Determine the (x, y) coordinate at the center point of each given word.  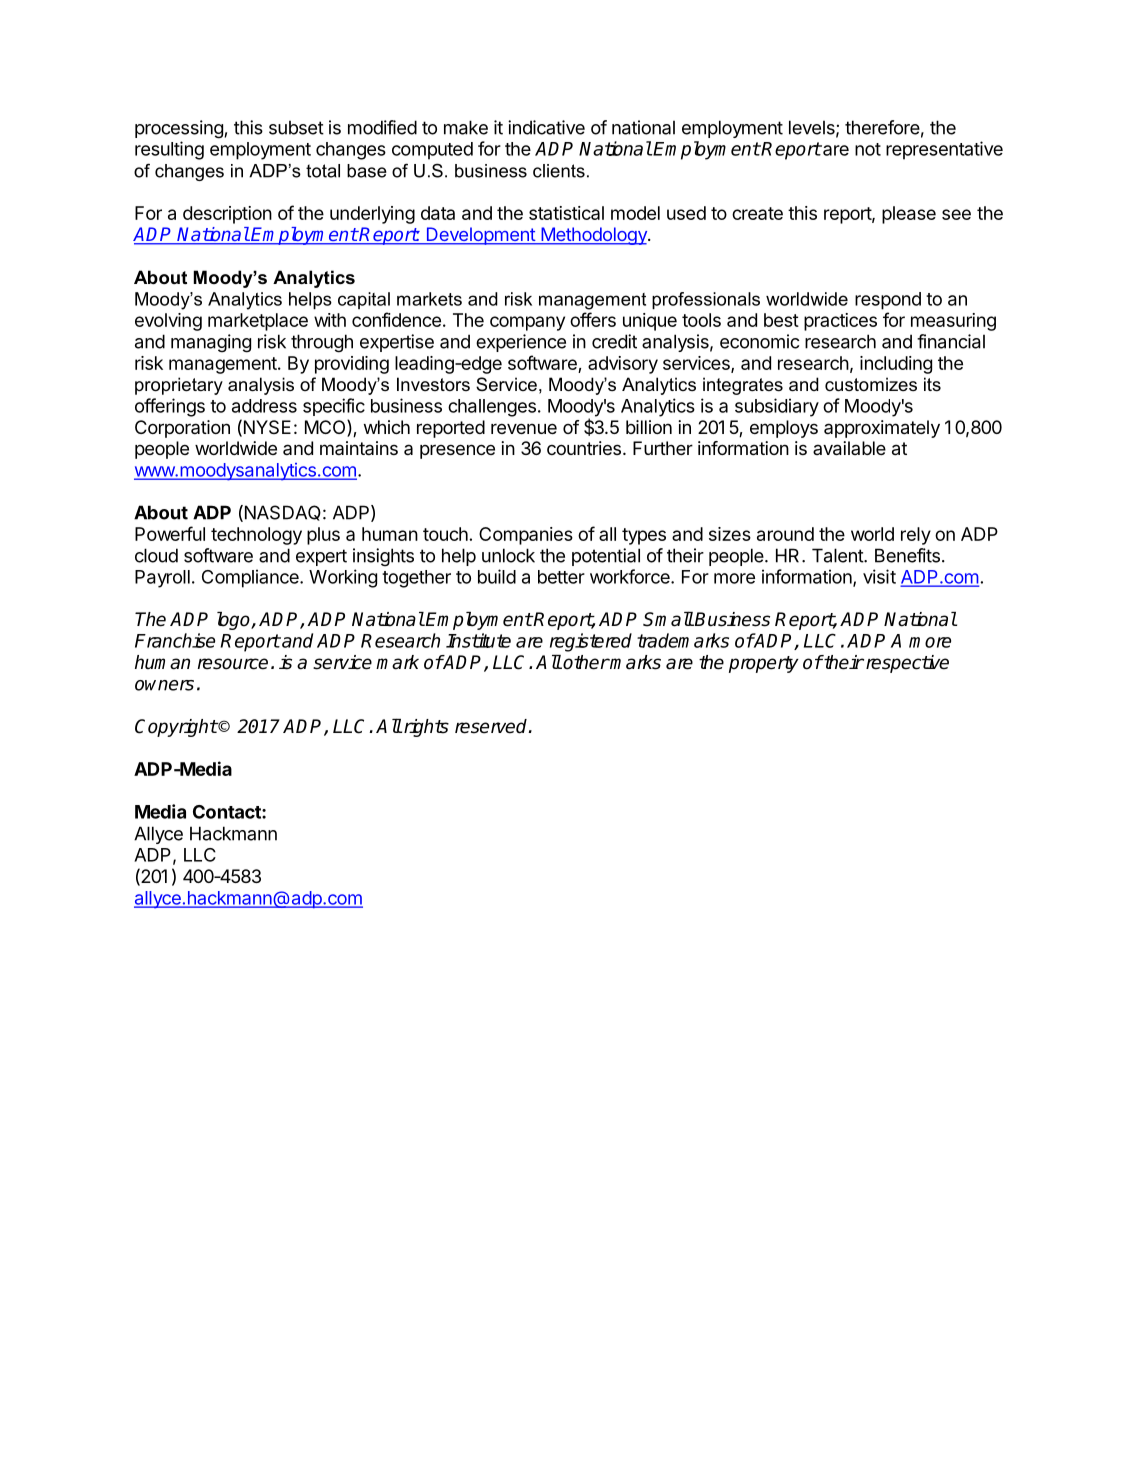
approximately (882, 429)
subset (296, 127)
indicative (546, 127)
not (868, 149)
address (264, 406)
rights (426, 728)
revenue (524, 428)
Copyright (176, 728)
